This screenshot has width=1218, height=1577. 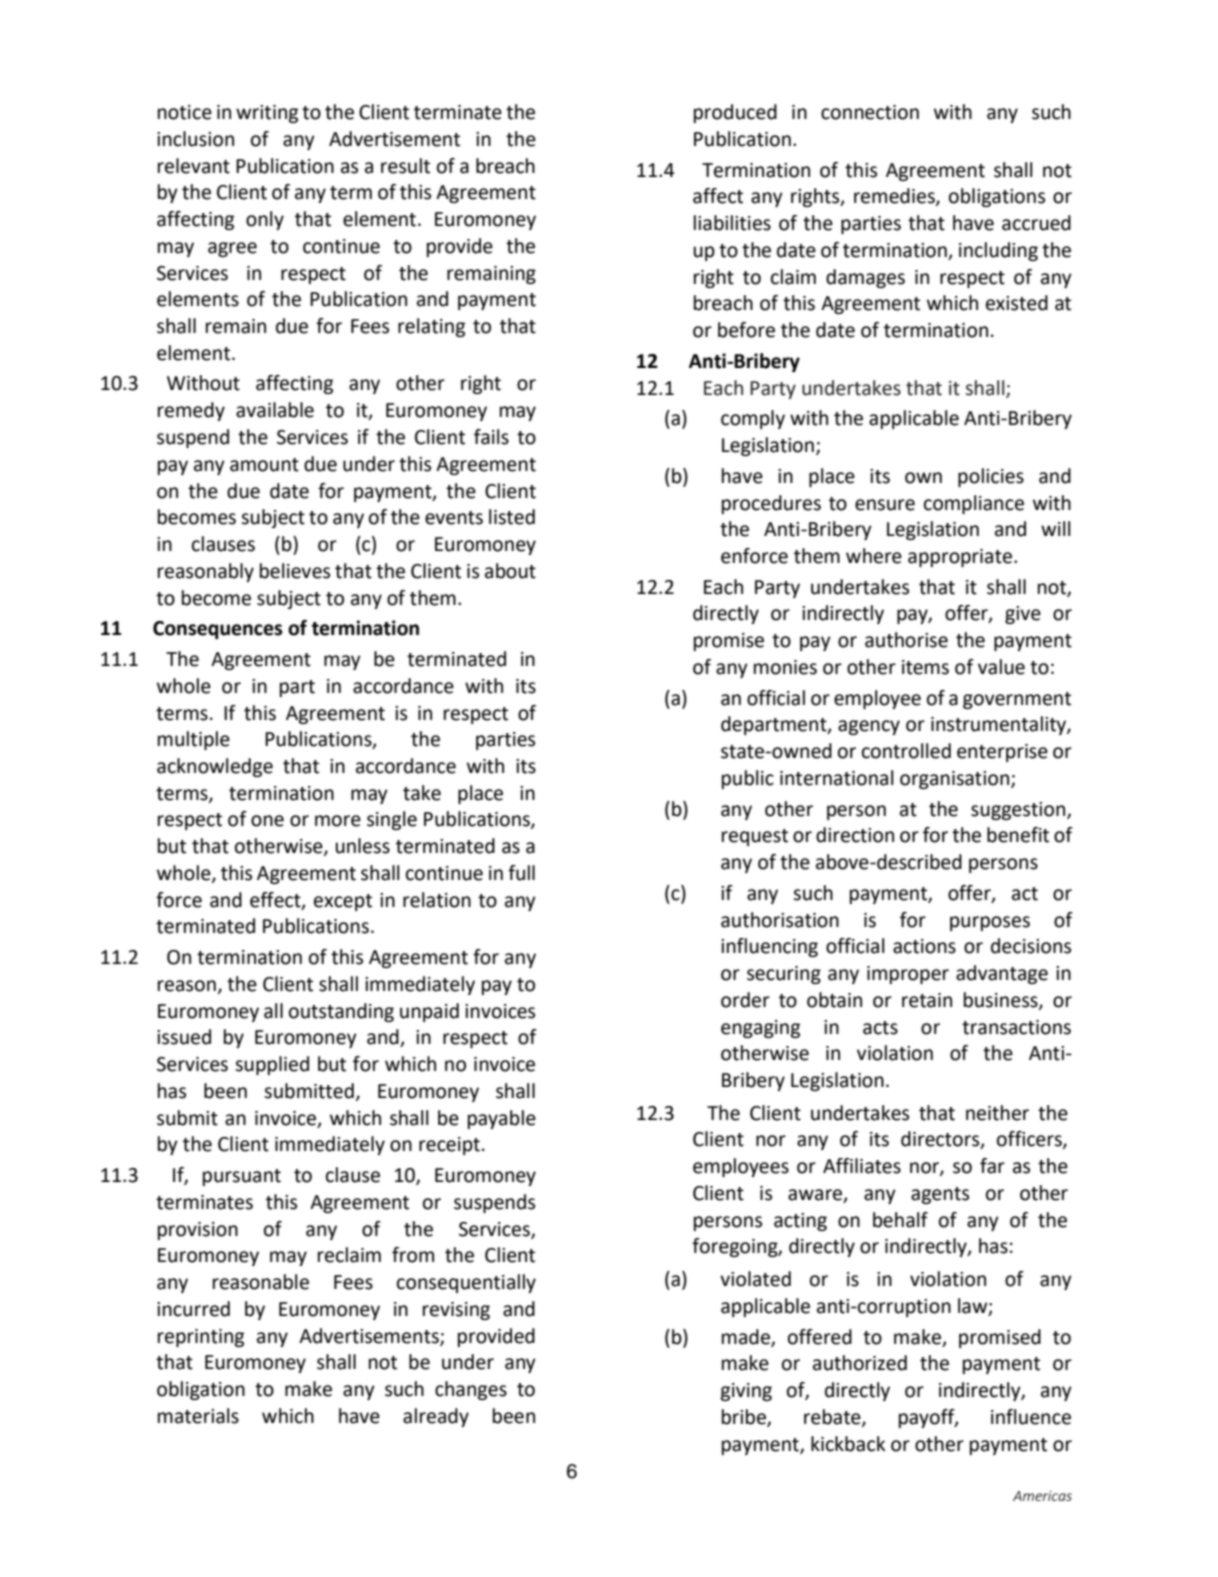 What do you see at coordinates (960, 558) in the screenshot?
I see `appropriate` at bounding box center [960, 558].
